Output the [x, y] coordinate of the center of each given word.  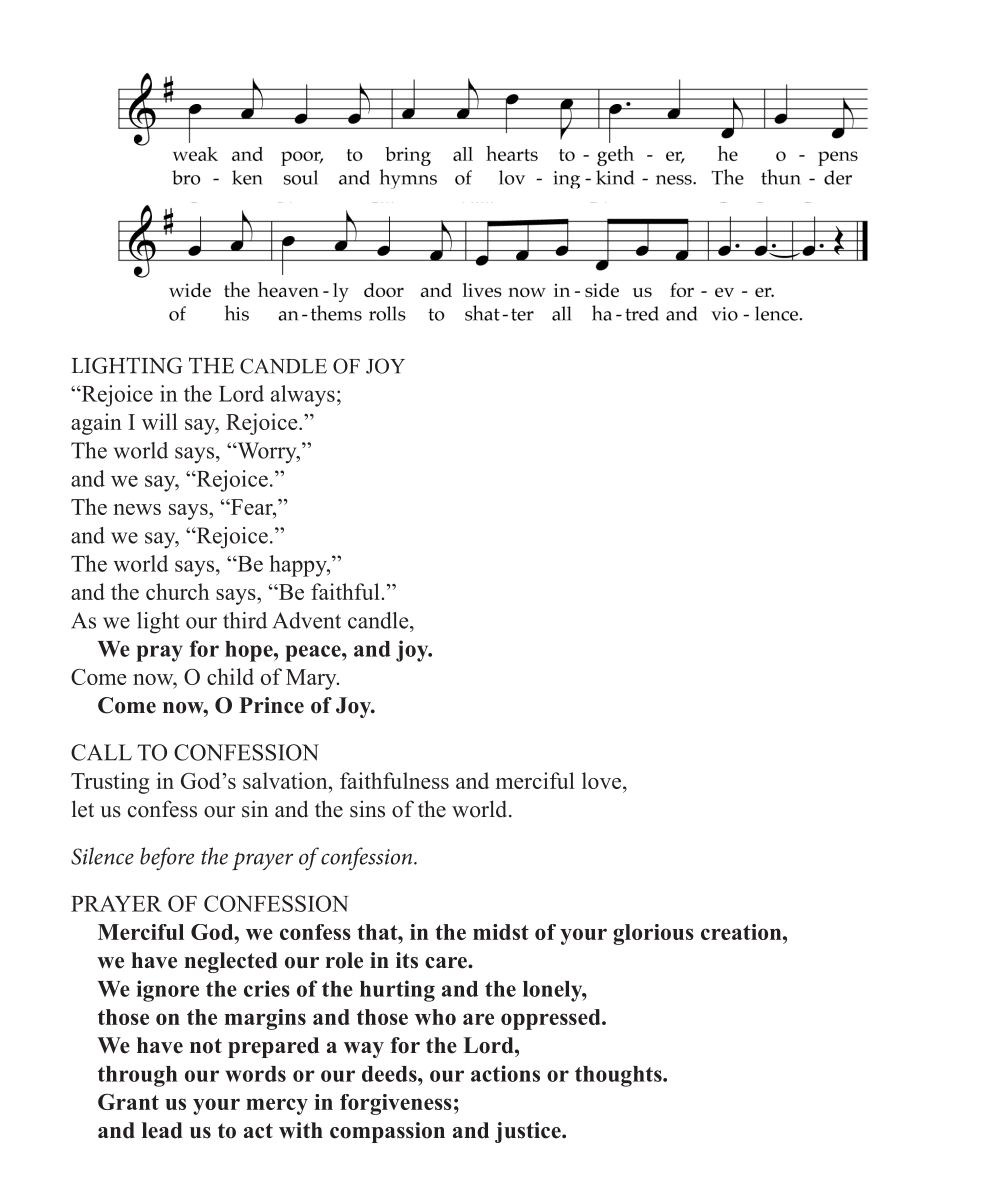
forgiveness [396, 1104]
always [303, 396]
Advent [306, 620]
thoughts [619, 1076]
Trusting [110, 783]
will [160, 421]
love [601, 780]
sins [367, 809]
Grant [128, 1102]
